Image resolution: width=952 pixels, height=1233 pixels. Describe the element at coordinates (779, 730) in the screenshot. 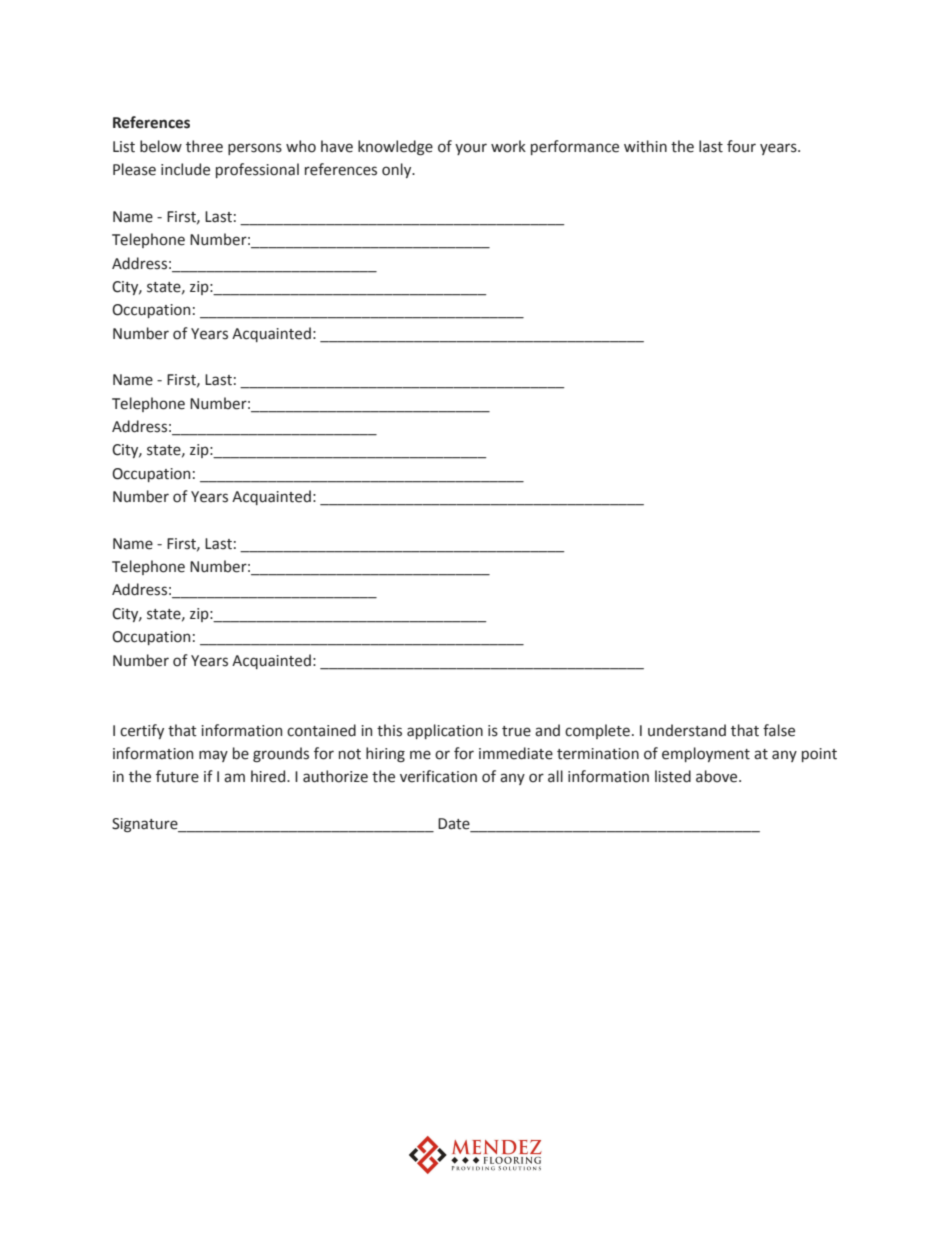

I see `false` at that location.
